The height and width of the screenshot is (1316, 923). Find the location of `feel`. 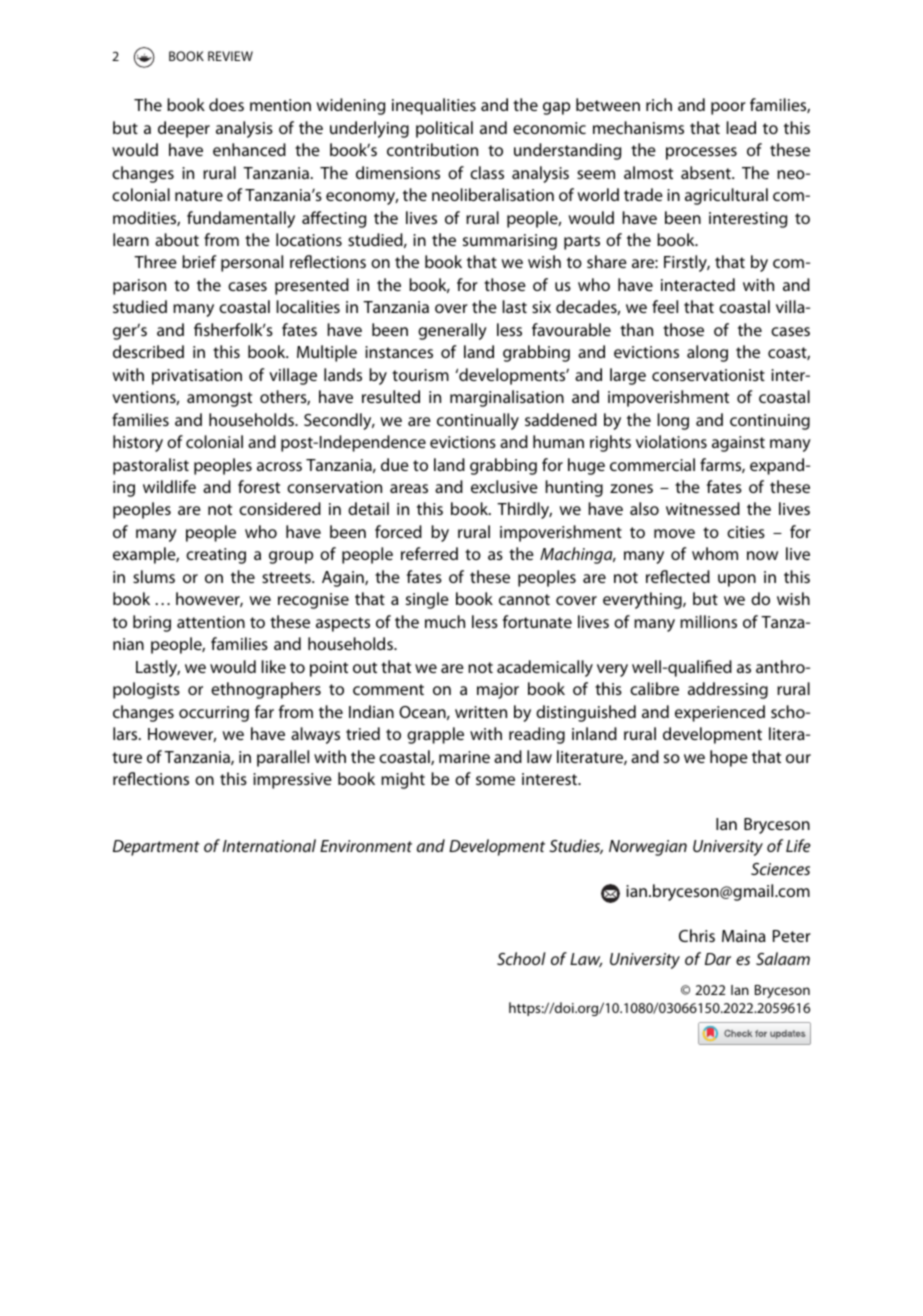

feel is located at coordinates (665, 306).
